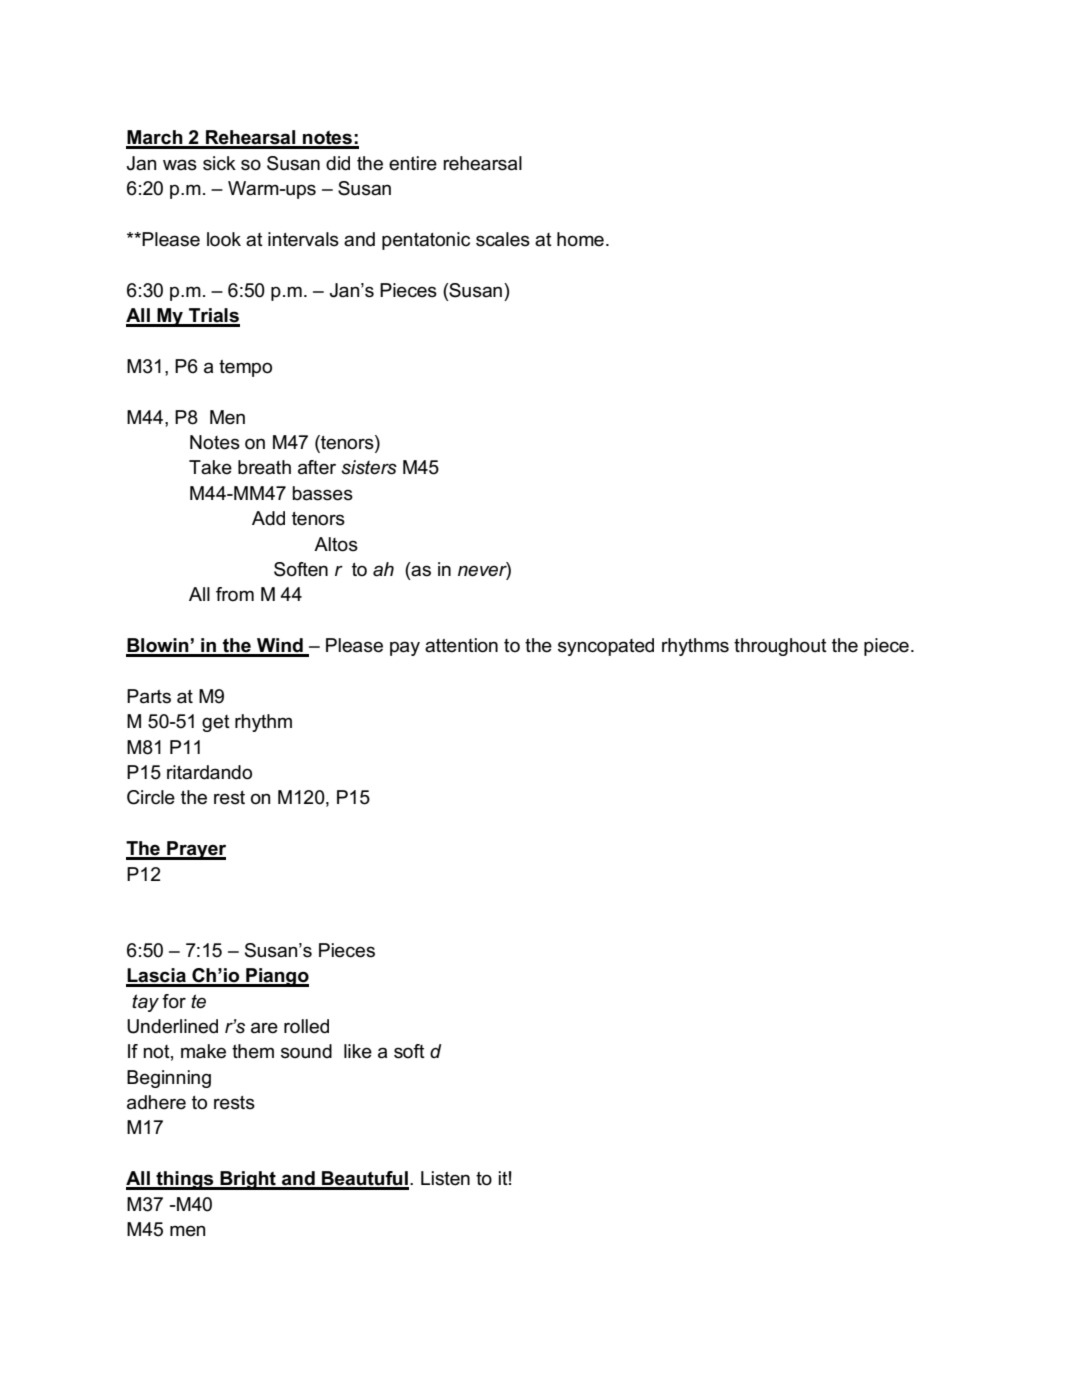 This document has width=1068, height=1382. I want to click on Prayer, so click(195, 850).
